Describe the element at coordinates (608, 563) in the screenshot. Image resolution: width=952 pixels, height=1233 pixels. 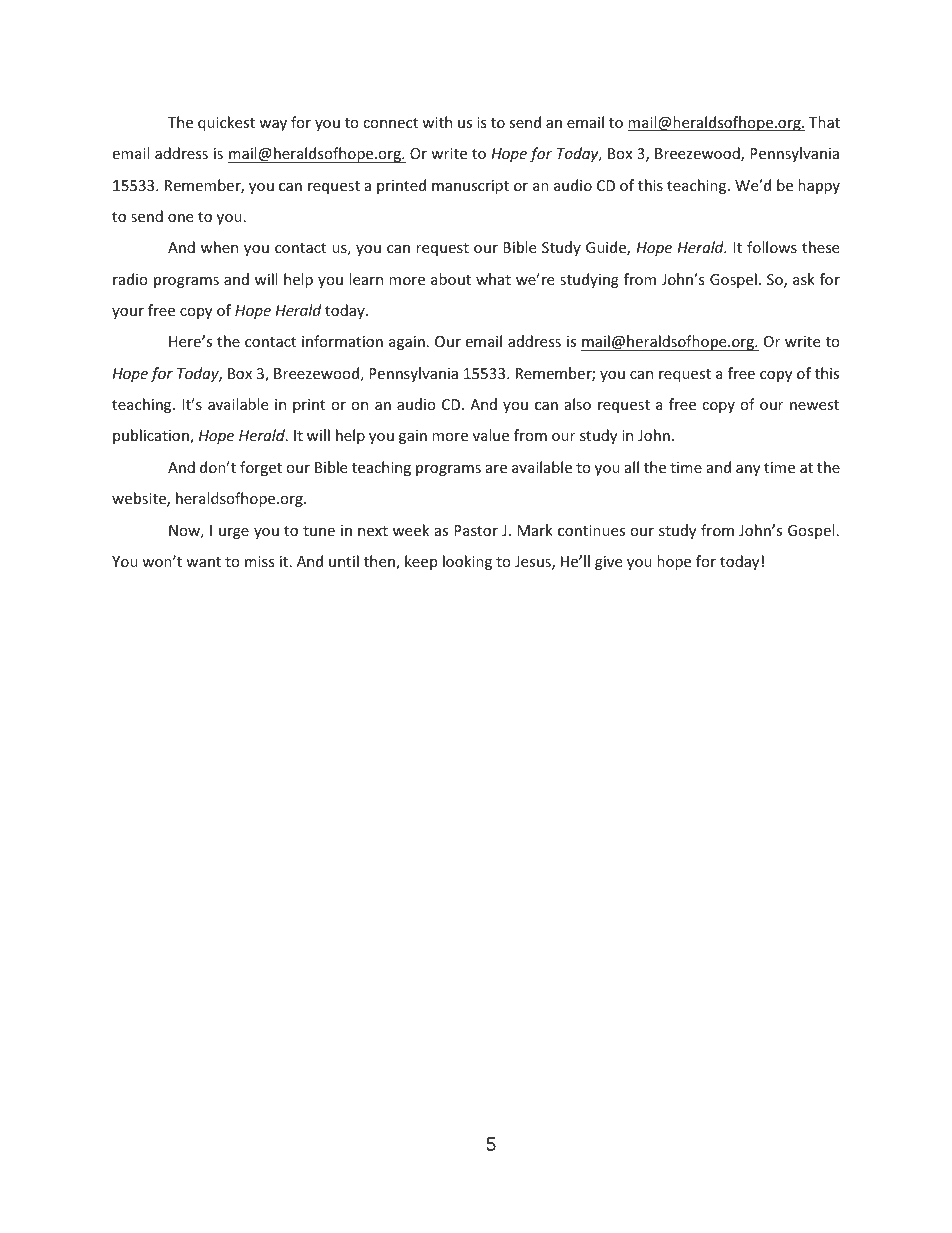
I see `give` at that location.
